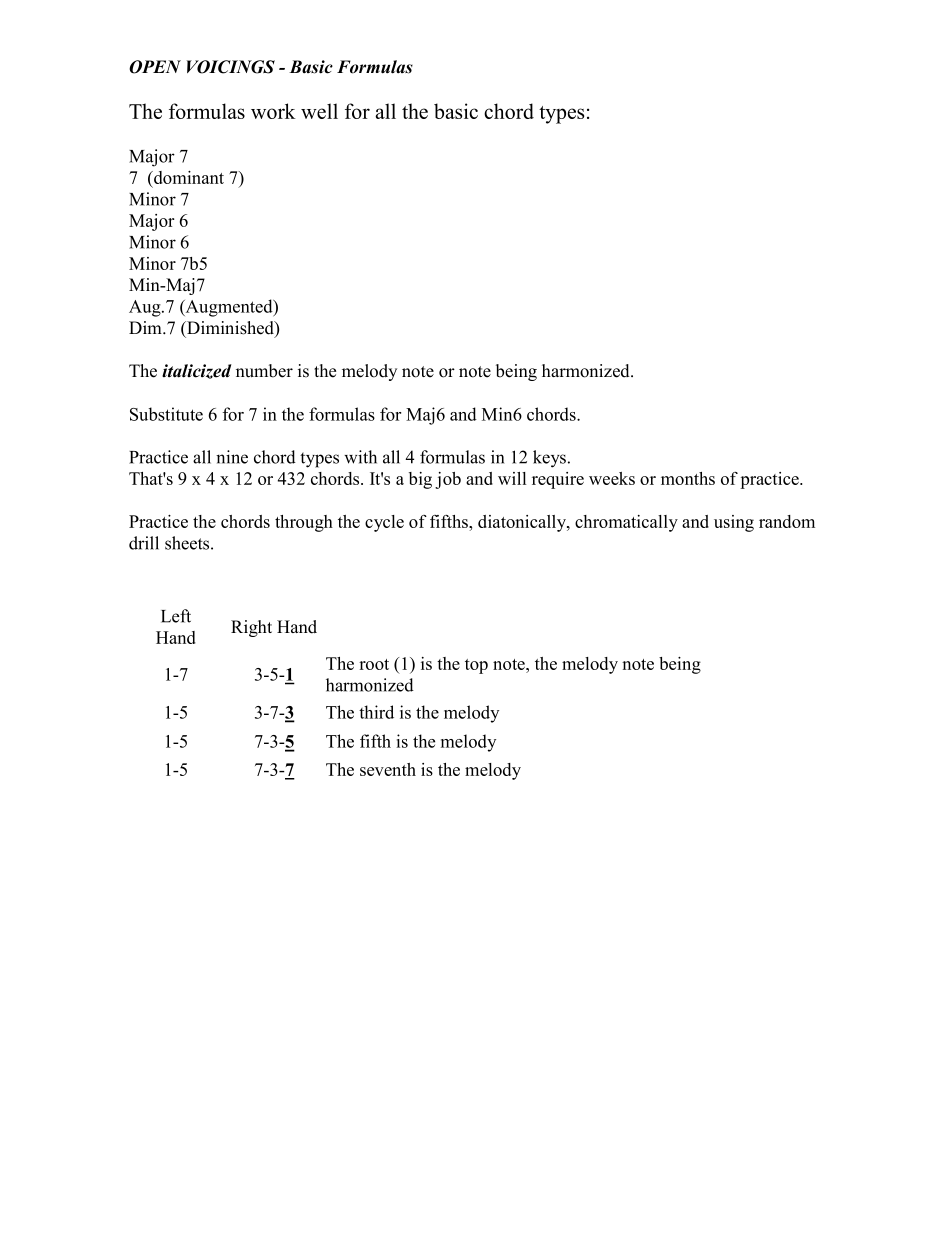  What do you see at coordinates (476, 666) in the screenshot?
I see `top` at bounding box center [476, 666].
